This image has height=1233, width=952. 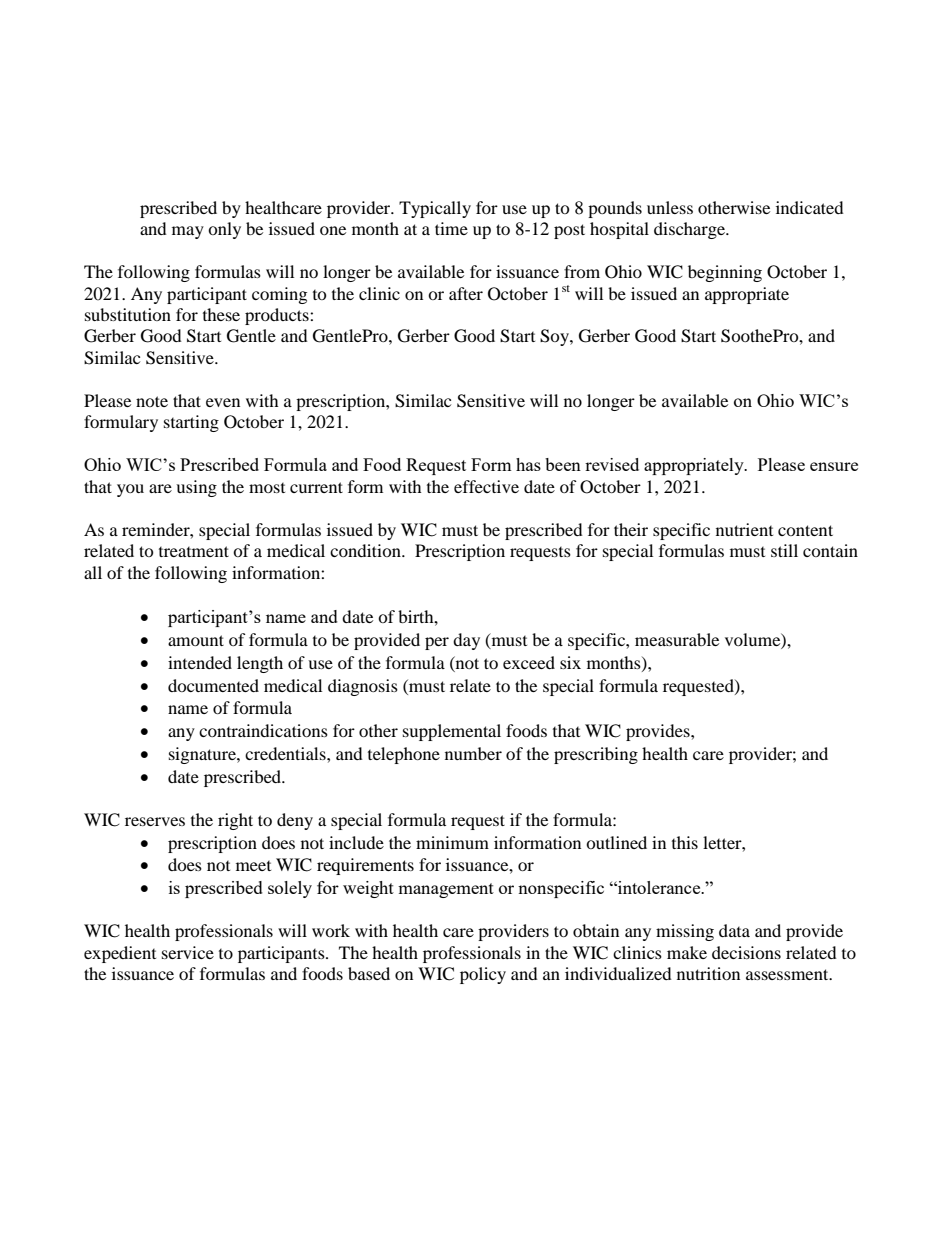 What do you see at coordinates (690, 230) in the image?
I see `discharge` at bounding box center [690, 230].
